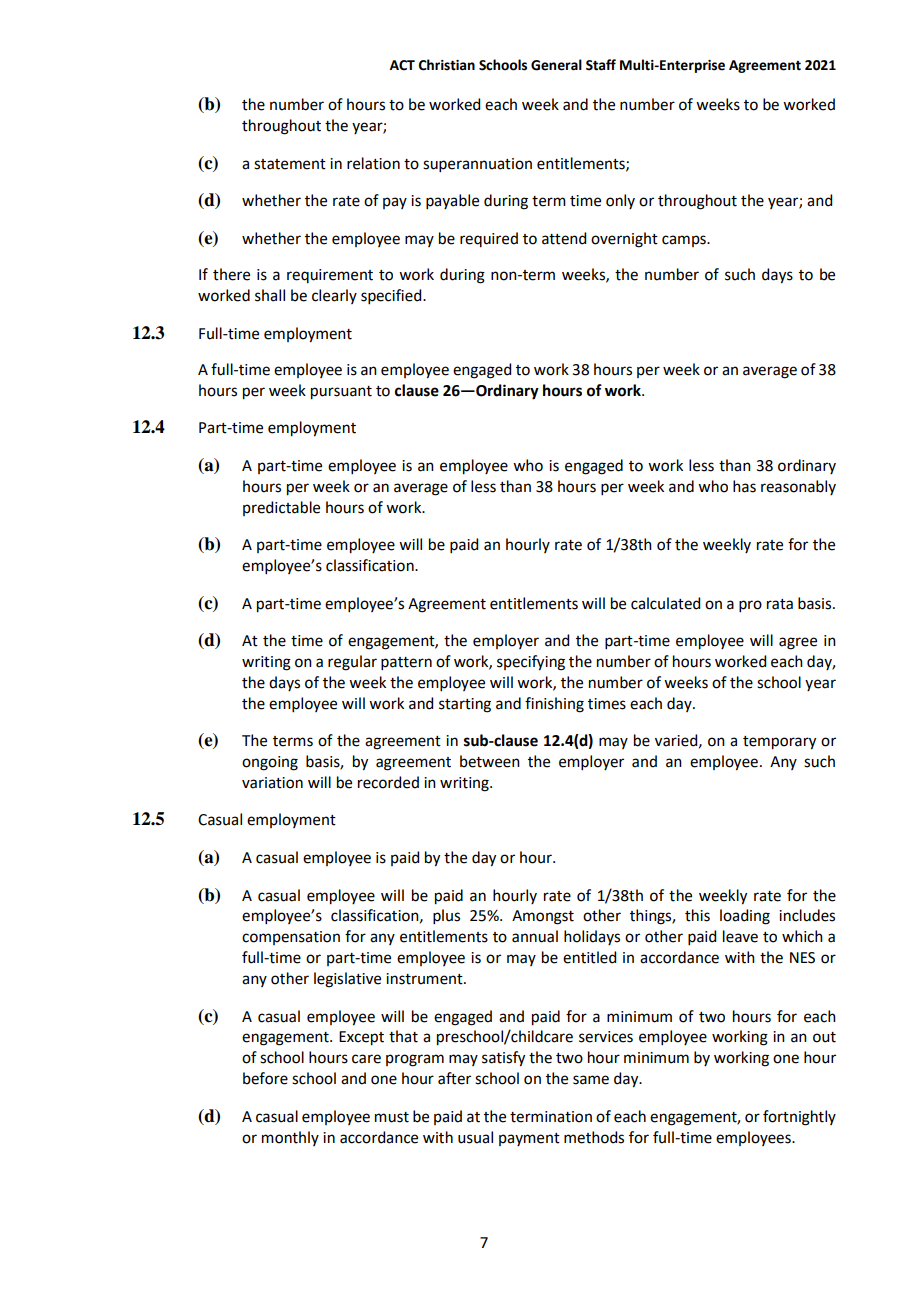 The width and height of the document is (924, 1308). What do you see at coordinates (601, 65) in the document?
I see `Staff` at bounding box center [601, 65].
